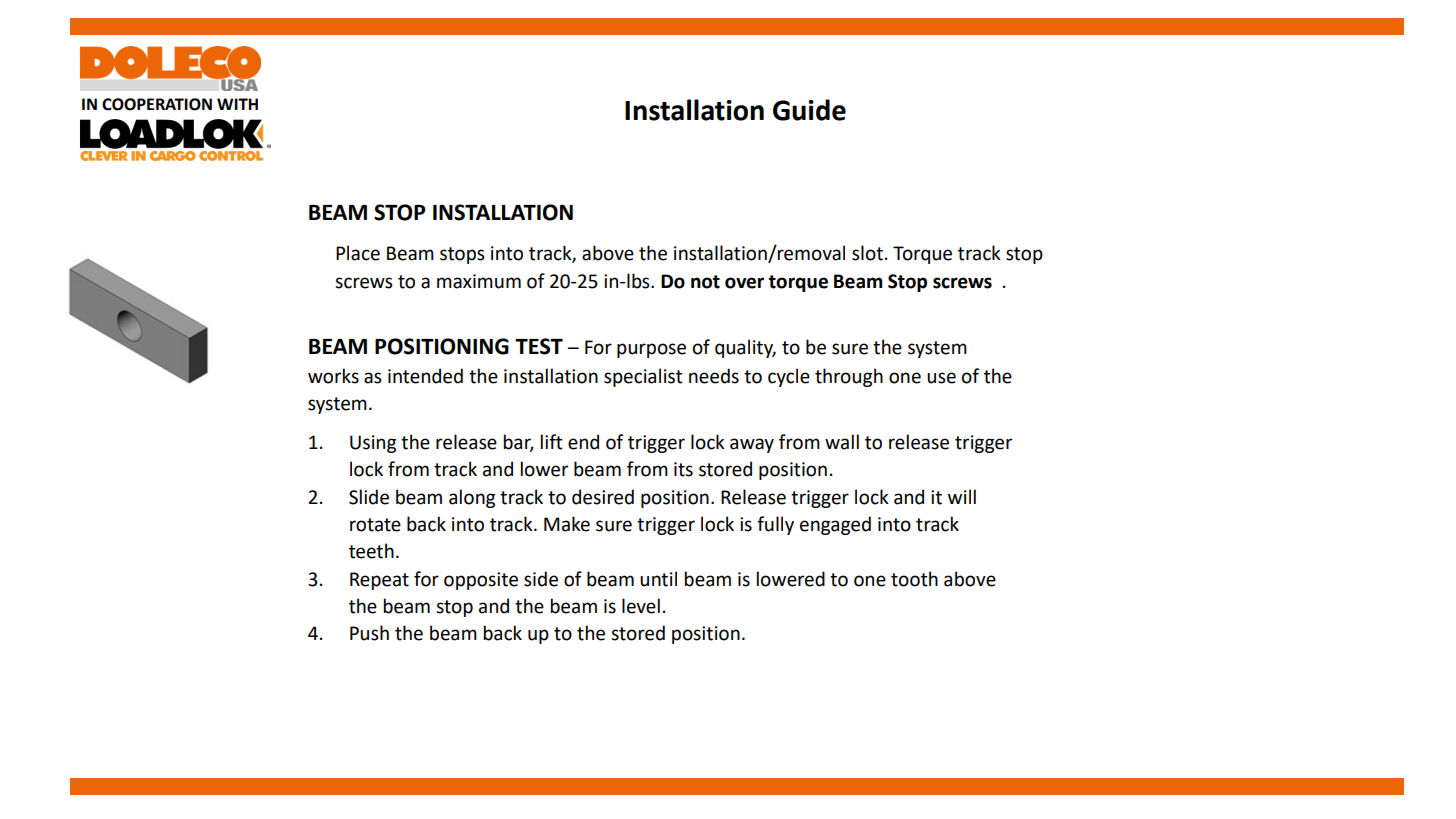 The image size is (1456, 819). Describe the element at coordinates (358, 253) in the document. I see `Place` at that location.
